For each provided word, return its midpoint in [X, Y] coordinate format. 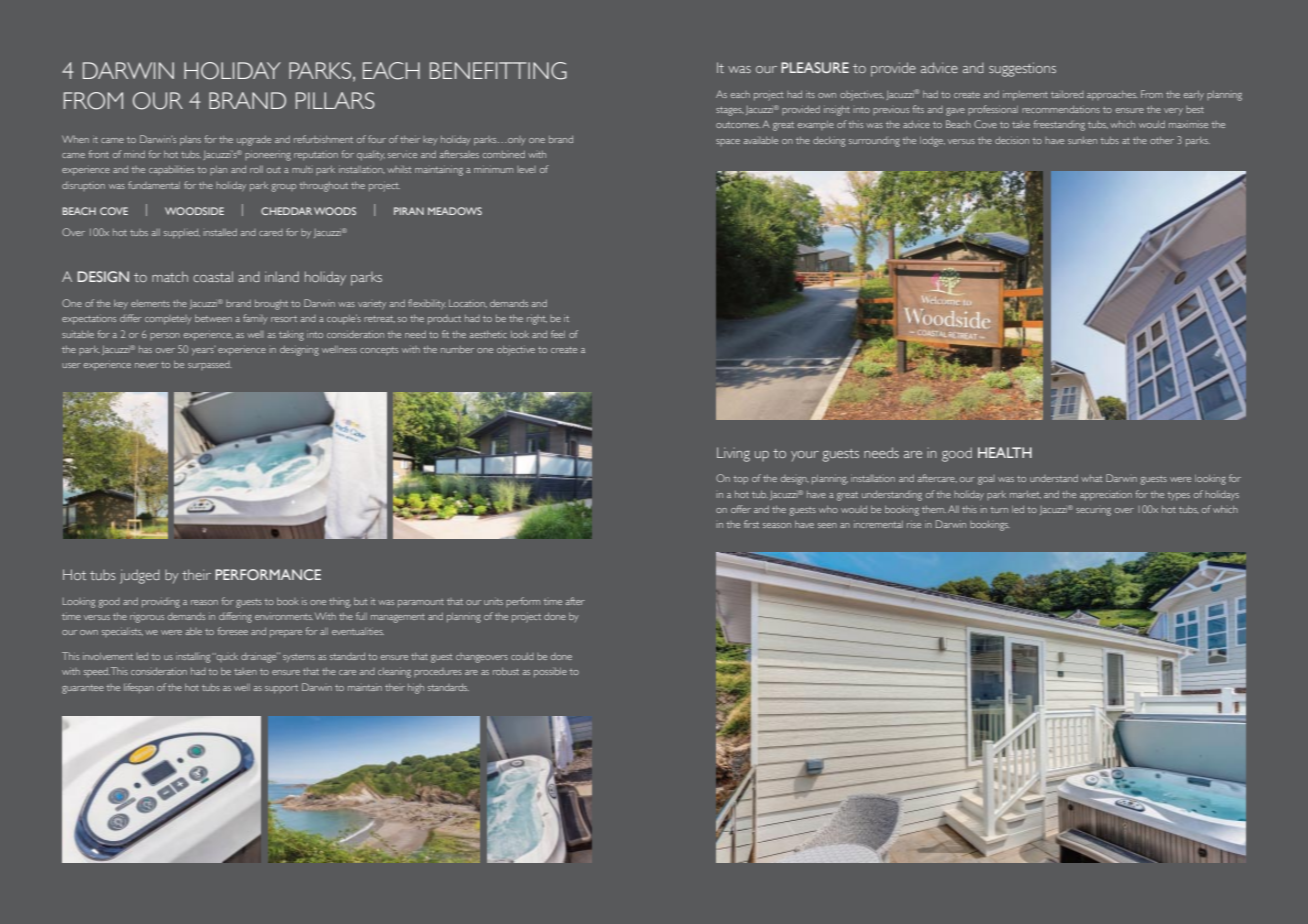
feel [558, 334]
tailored [1067, 94]
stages [730, 111]
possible [550, 672]
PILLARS [335, 100]
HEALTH [1005, 452]
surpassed [210, 365]
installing [193, 658]
